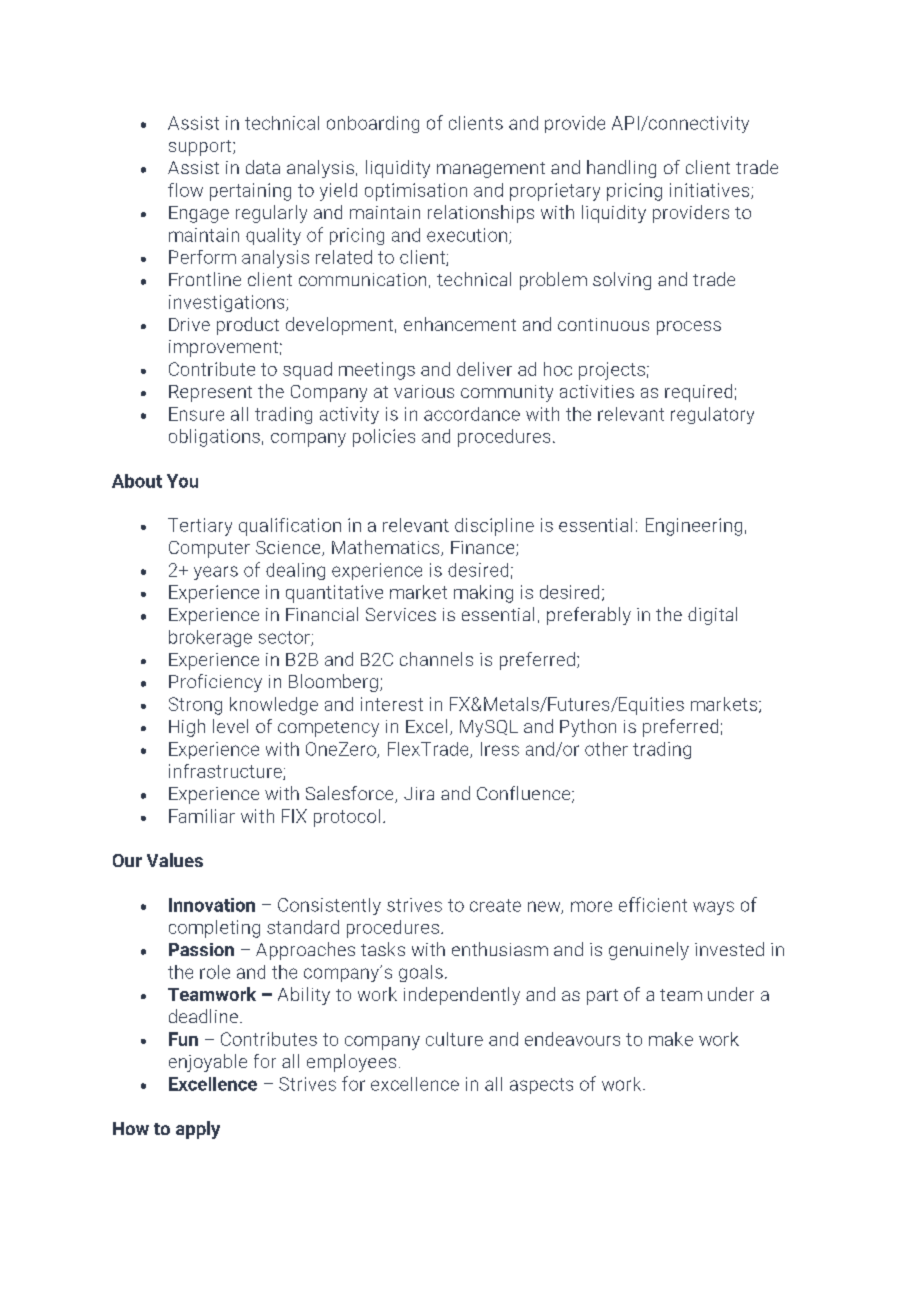 Image resolution: width=924 pixels, height=1308 pixels. Describe the element at coordinates (384, 438) in the image. I see `policies` at that location.
